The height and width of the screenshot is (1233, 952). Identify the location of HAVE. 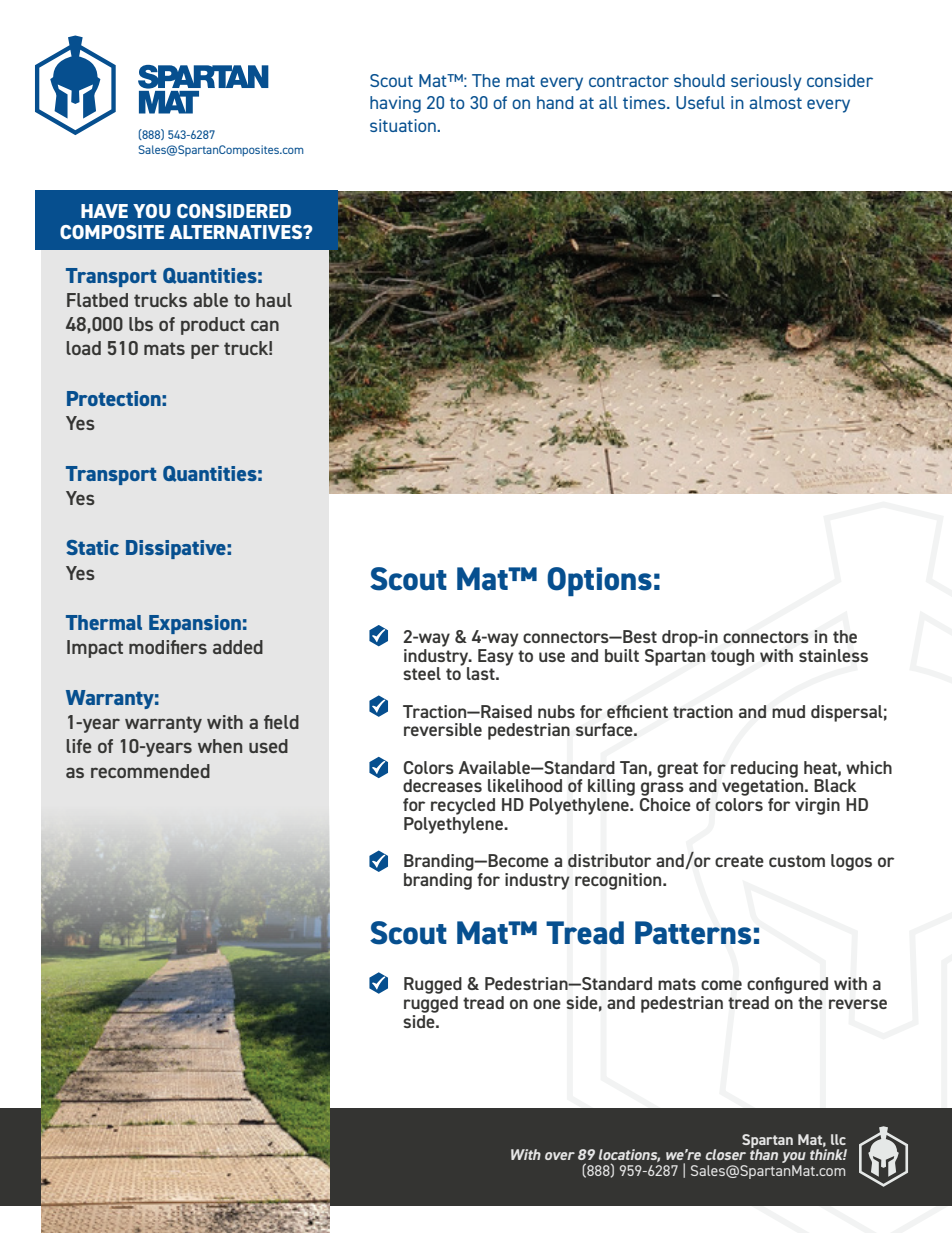
(104, 211).
